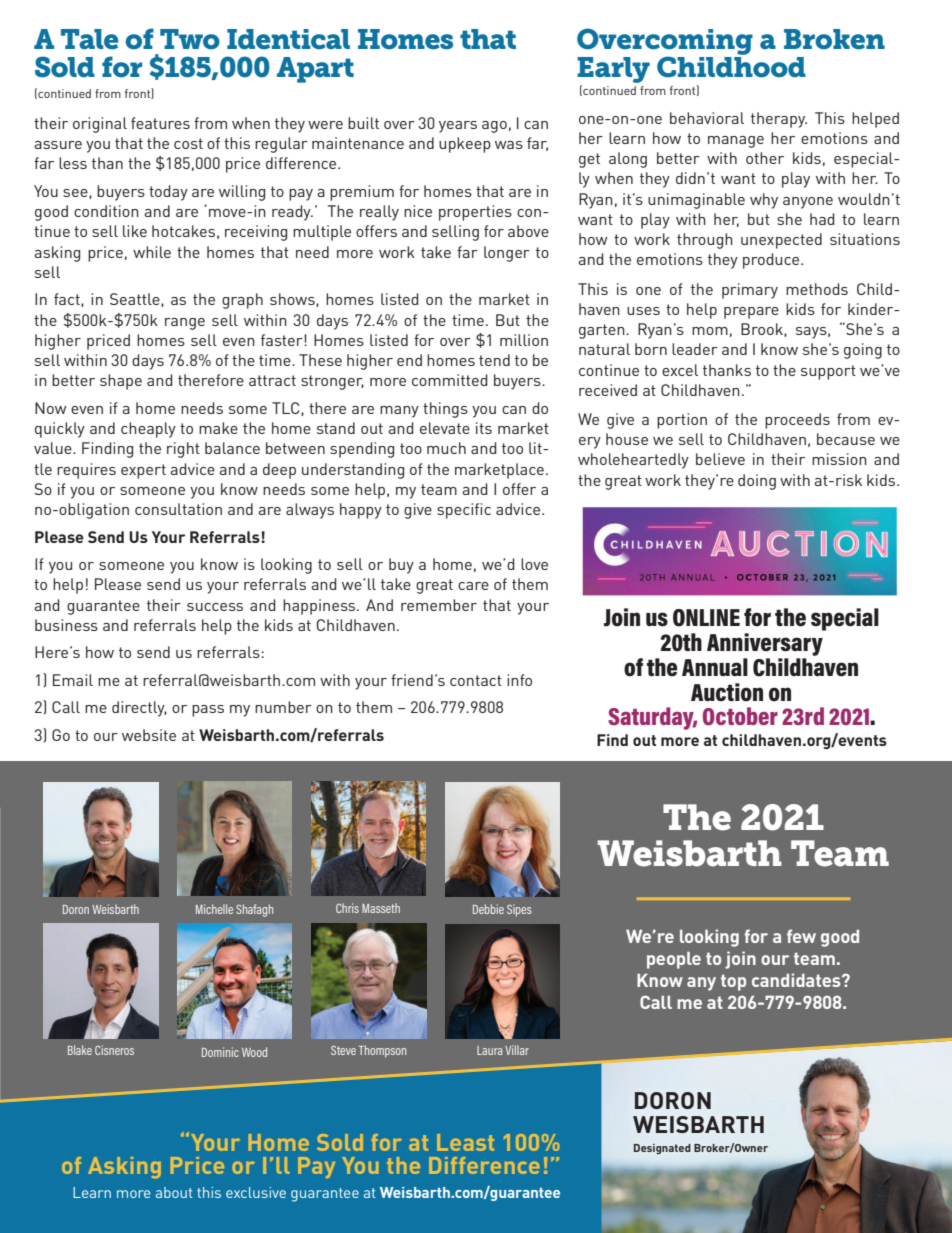  I want to click on therapy, so click(779, 120).
